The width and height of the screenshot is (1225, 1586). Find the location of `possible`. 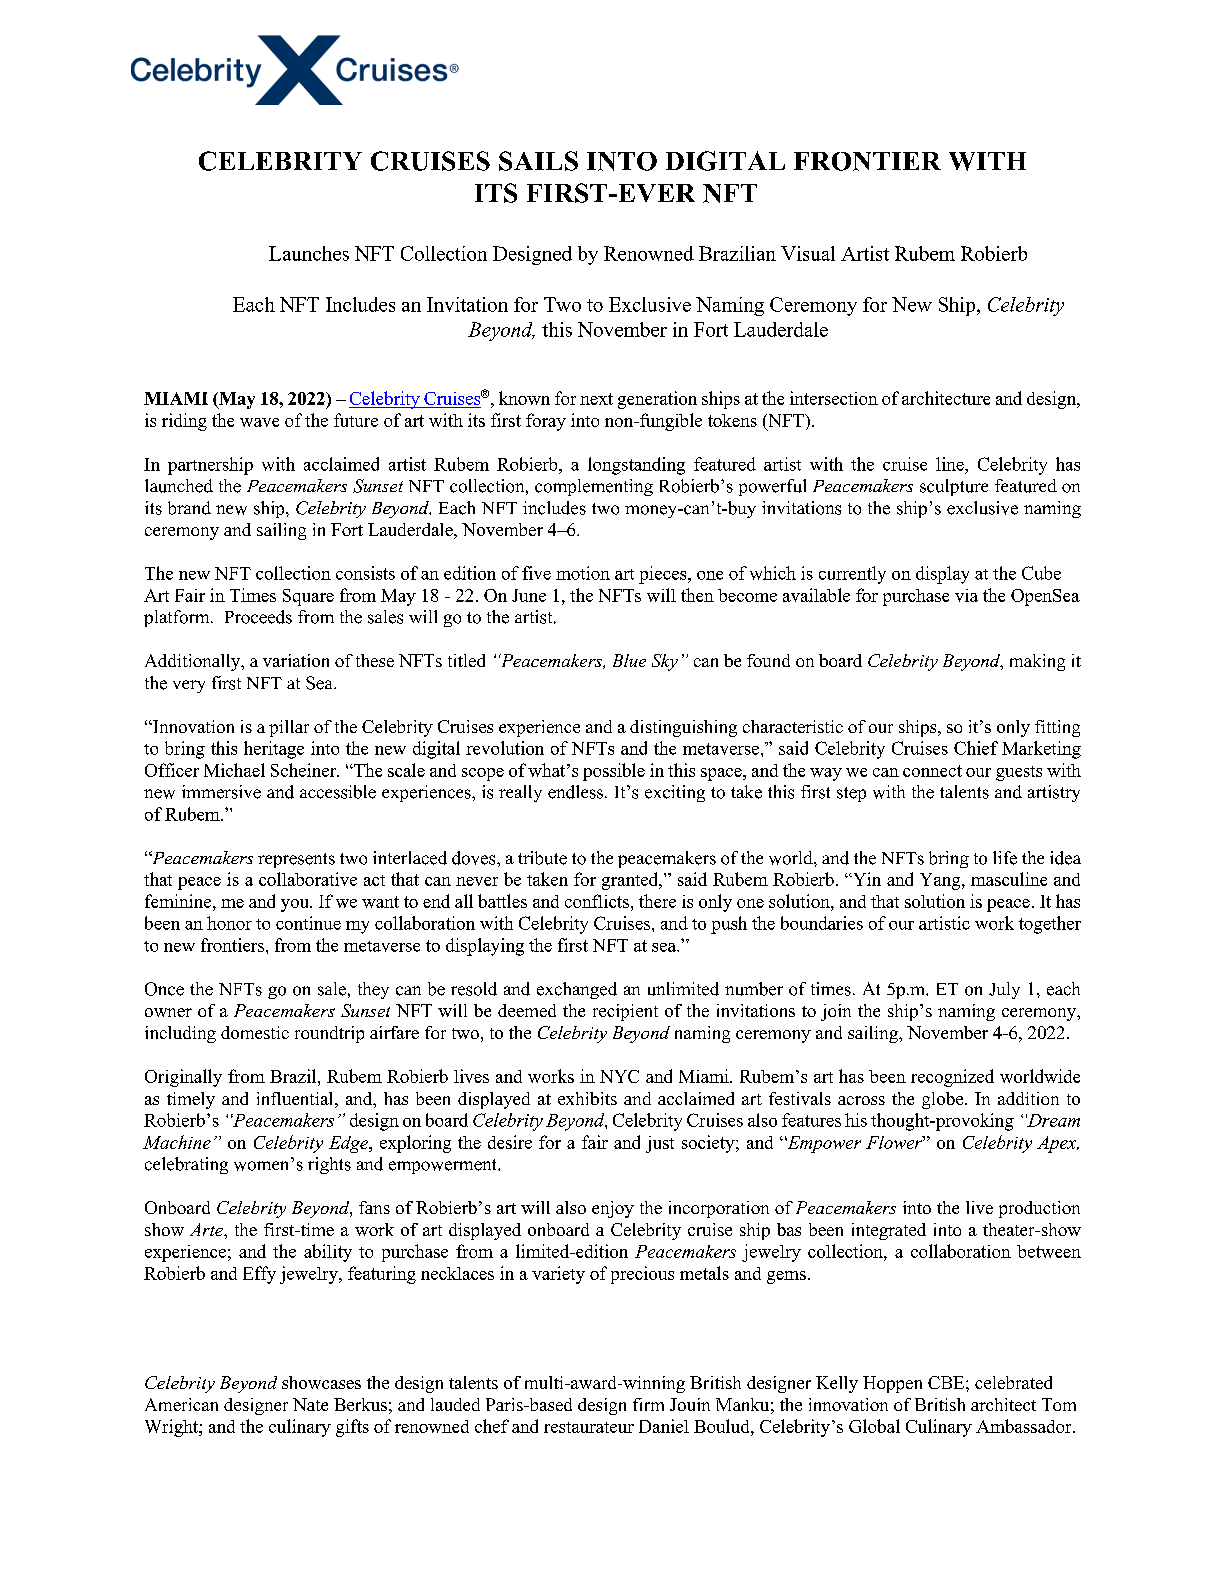

possible is located at coordinates (614, 772).
